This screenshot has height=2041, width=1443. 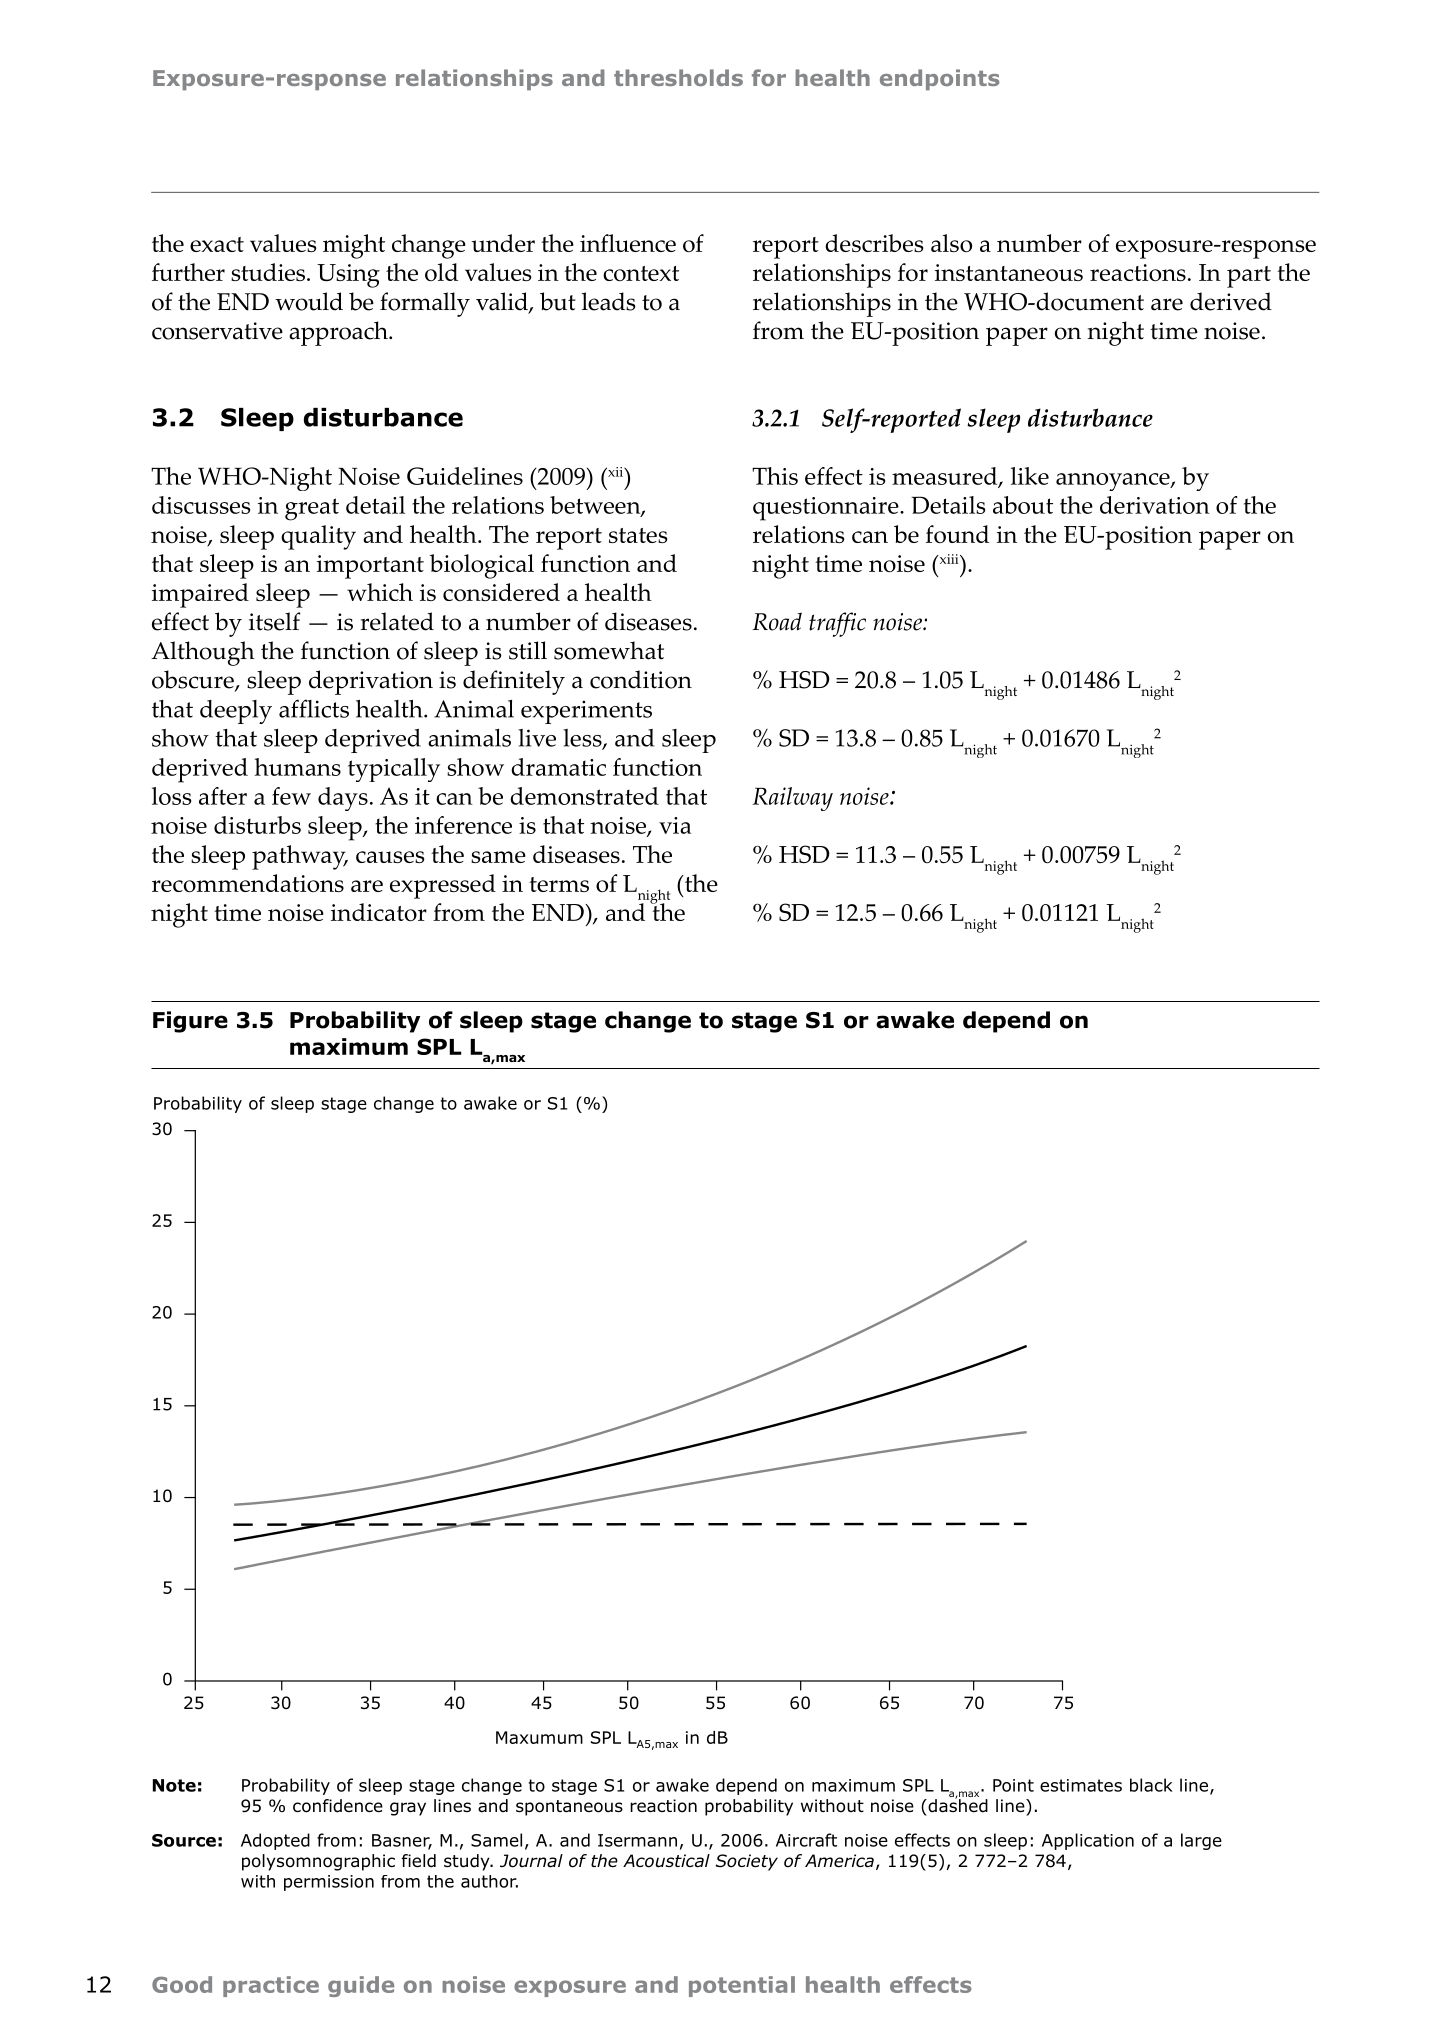 I want to click on Road, so click(x=777, y=621).
